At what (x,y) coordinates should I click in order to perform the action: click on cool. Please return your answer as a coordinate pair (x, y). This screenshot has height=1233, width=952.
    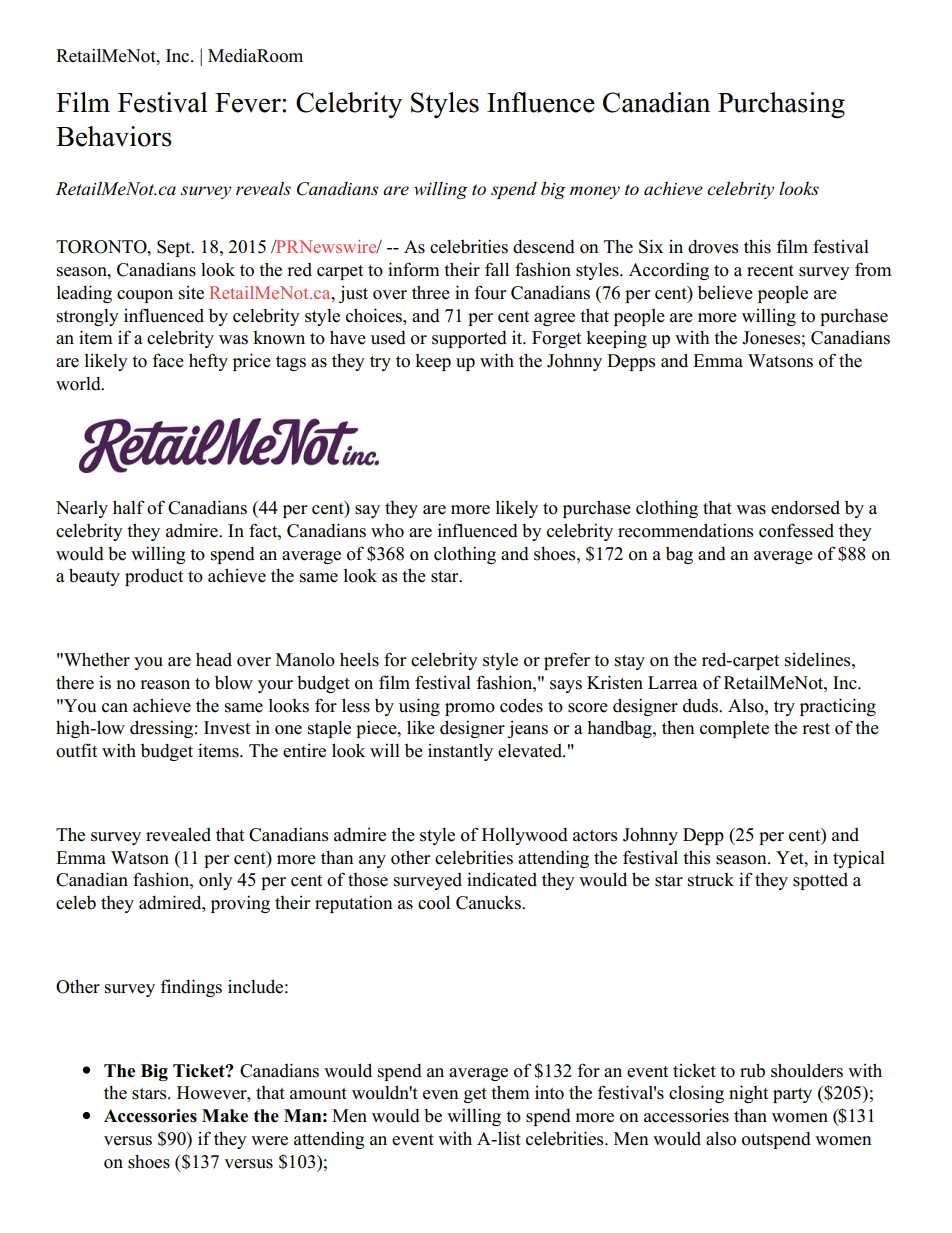
    Looking at the image, I should click on (434, 902).
